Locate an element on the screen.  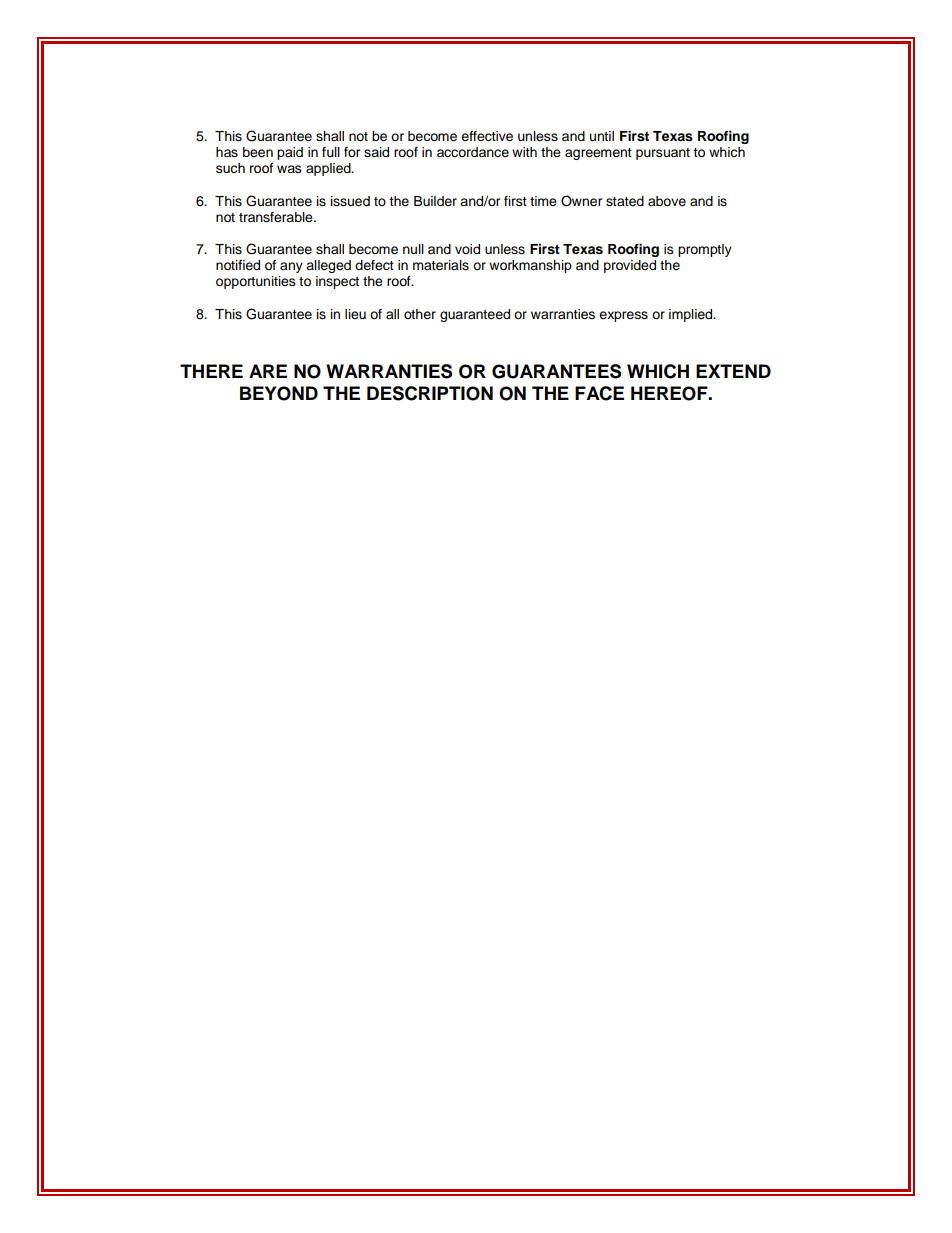
void is located at coordinates (467, 249).
